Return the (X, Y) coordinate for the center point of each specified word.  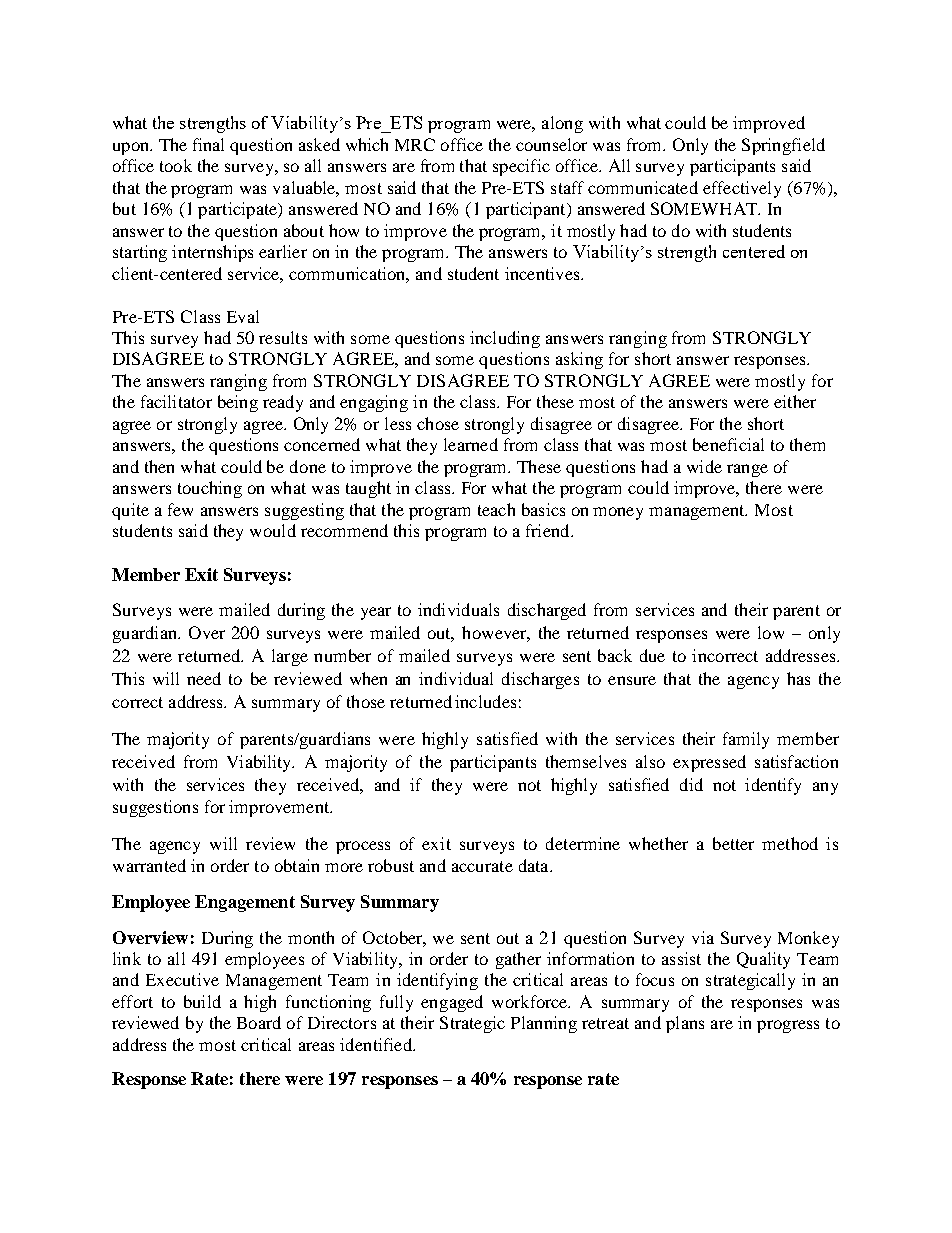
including (505, 339)
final (208, 144)
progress (788, 1026)
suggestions (155, 808)
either (795, 401)
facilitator (176, 401)
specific (521, 167)
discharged (547, 611)
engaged (452, 1003)
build (202, 1001)
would (273, 530)
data (535, 865)
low (771, 632)
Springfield (783, 146)
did (691, 784)
